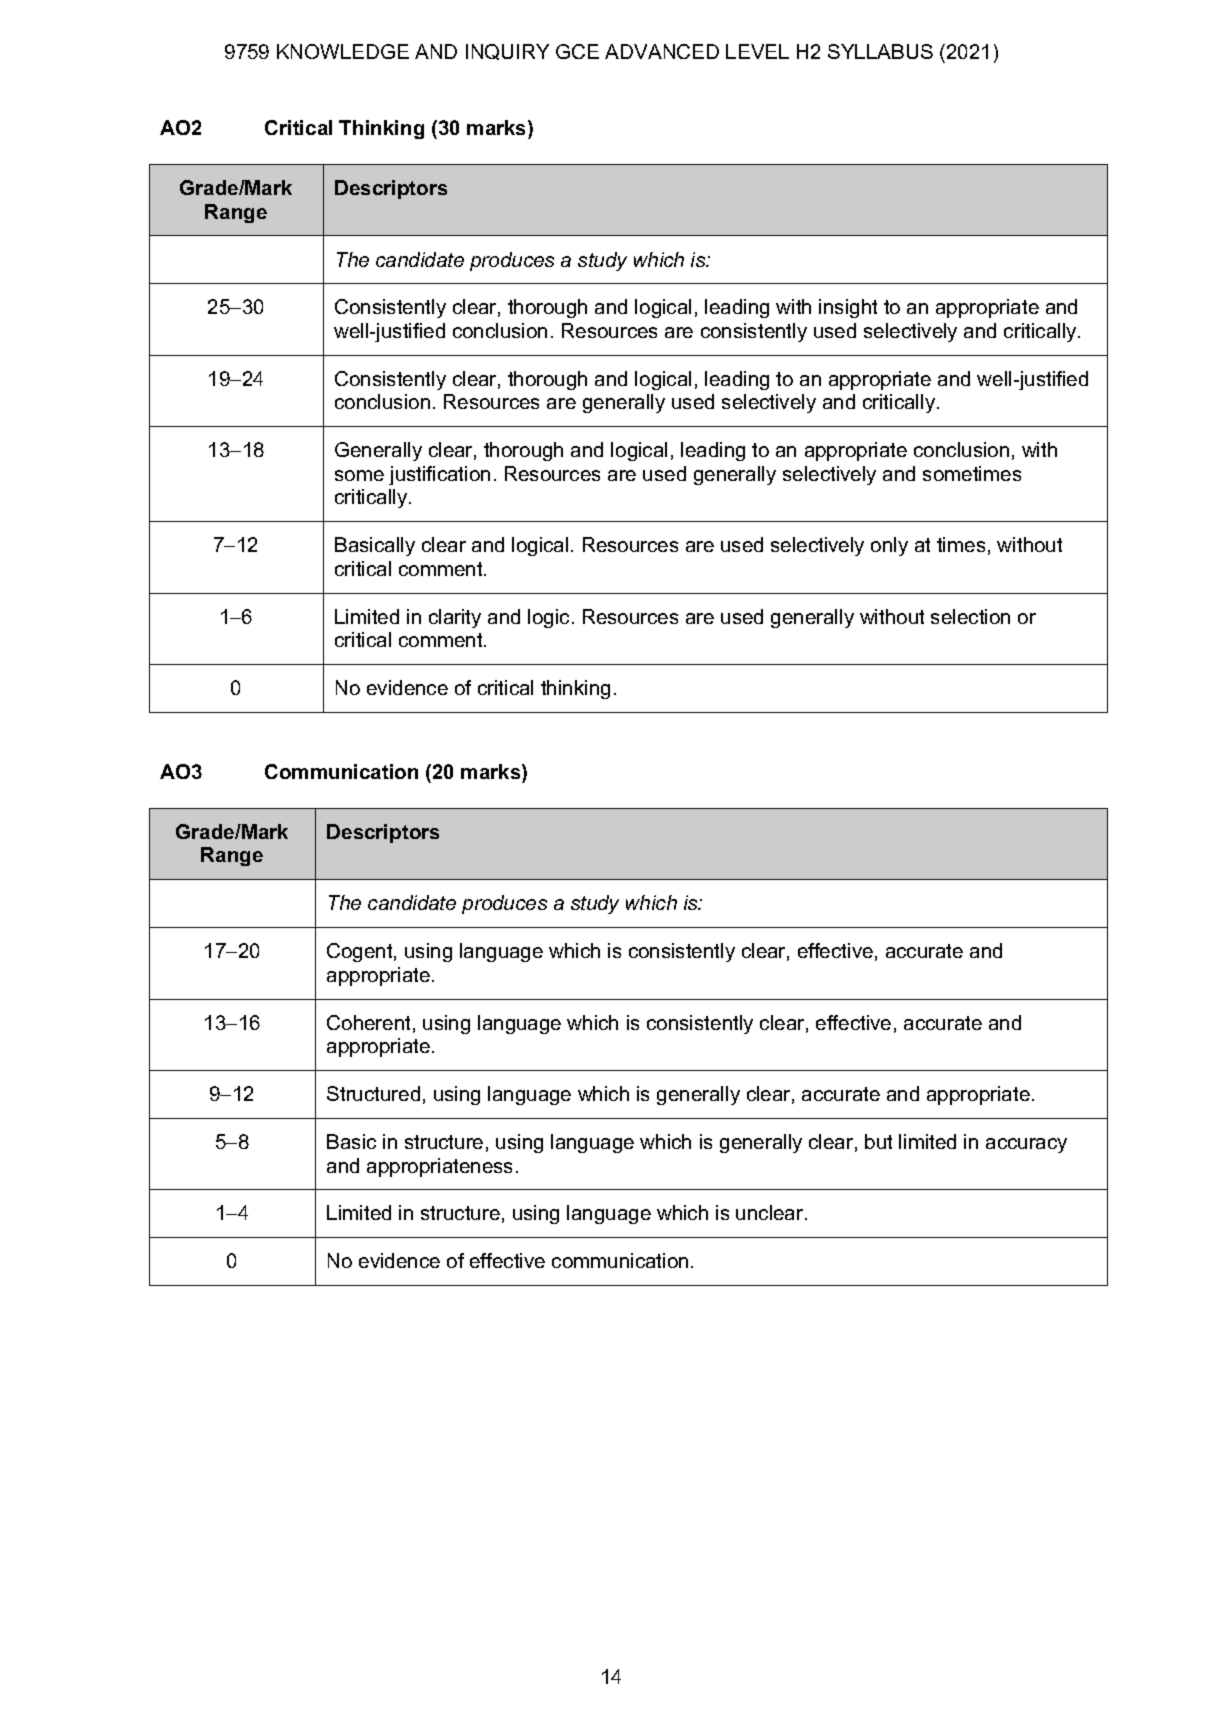 The image size is (1223, 1730). What do you see at coordinates (848, 308) in the document?
I see `insight` at bounding box center [848, 308].
